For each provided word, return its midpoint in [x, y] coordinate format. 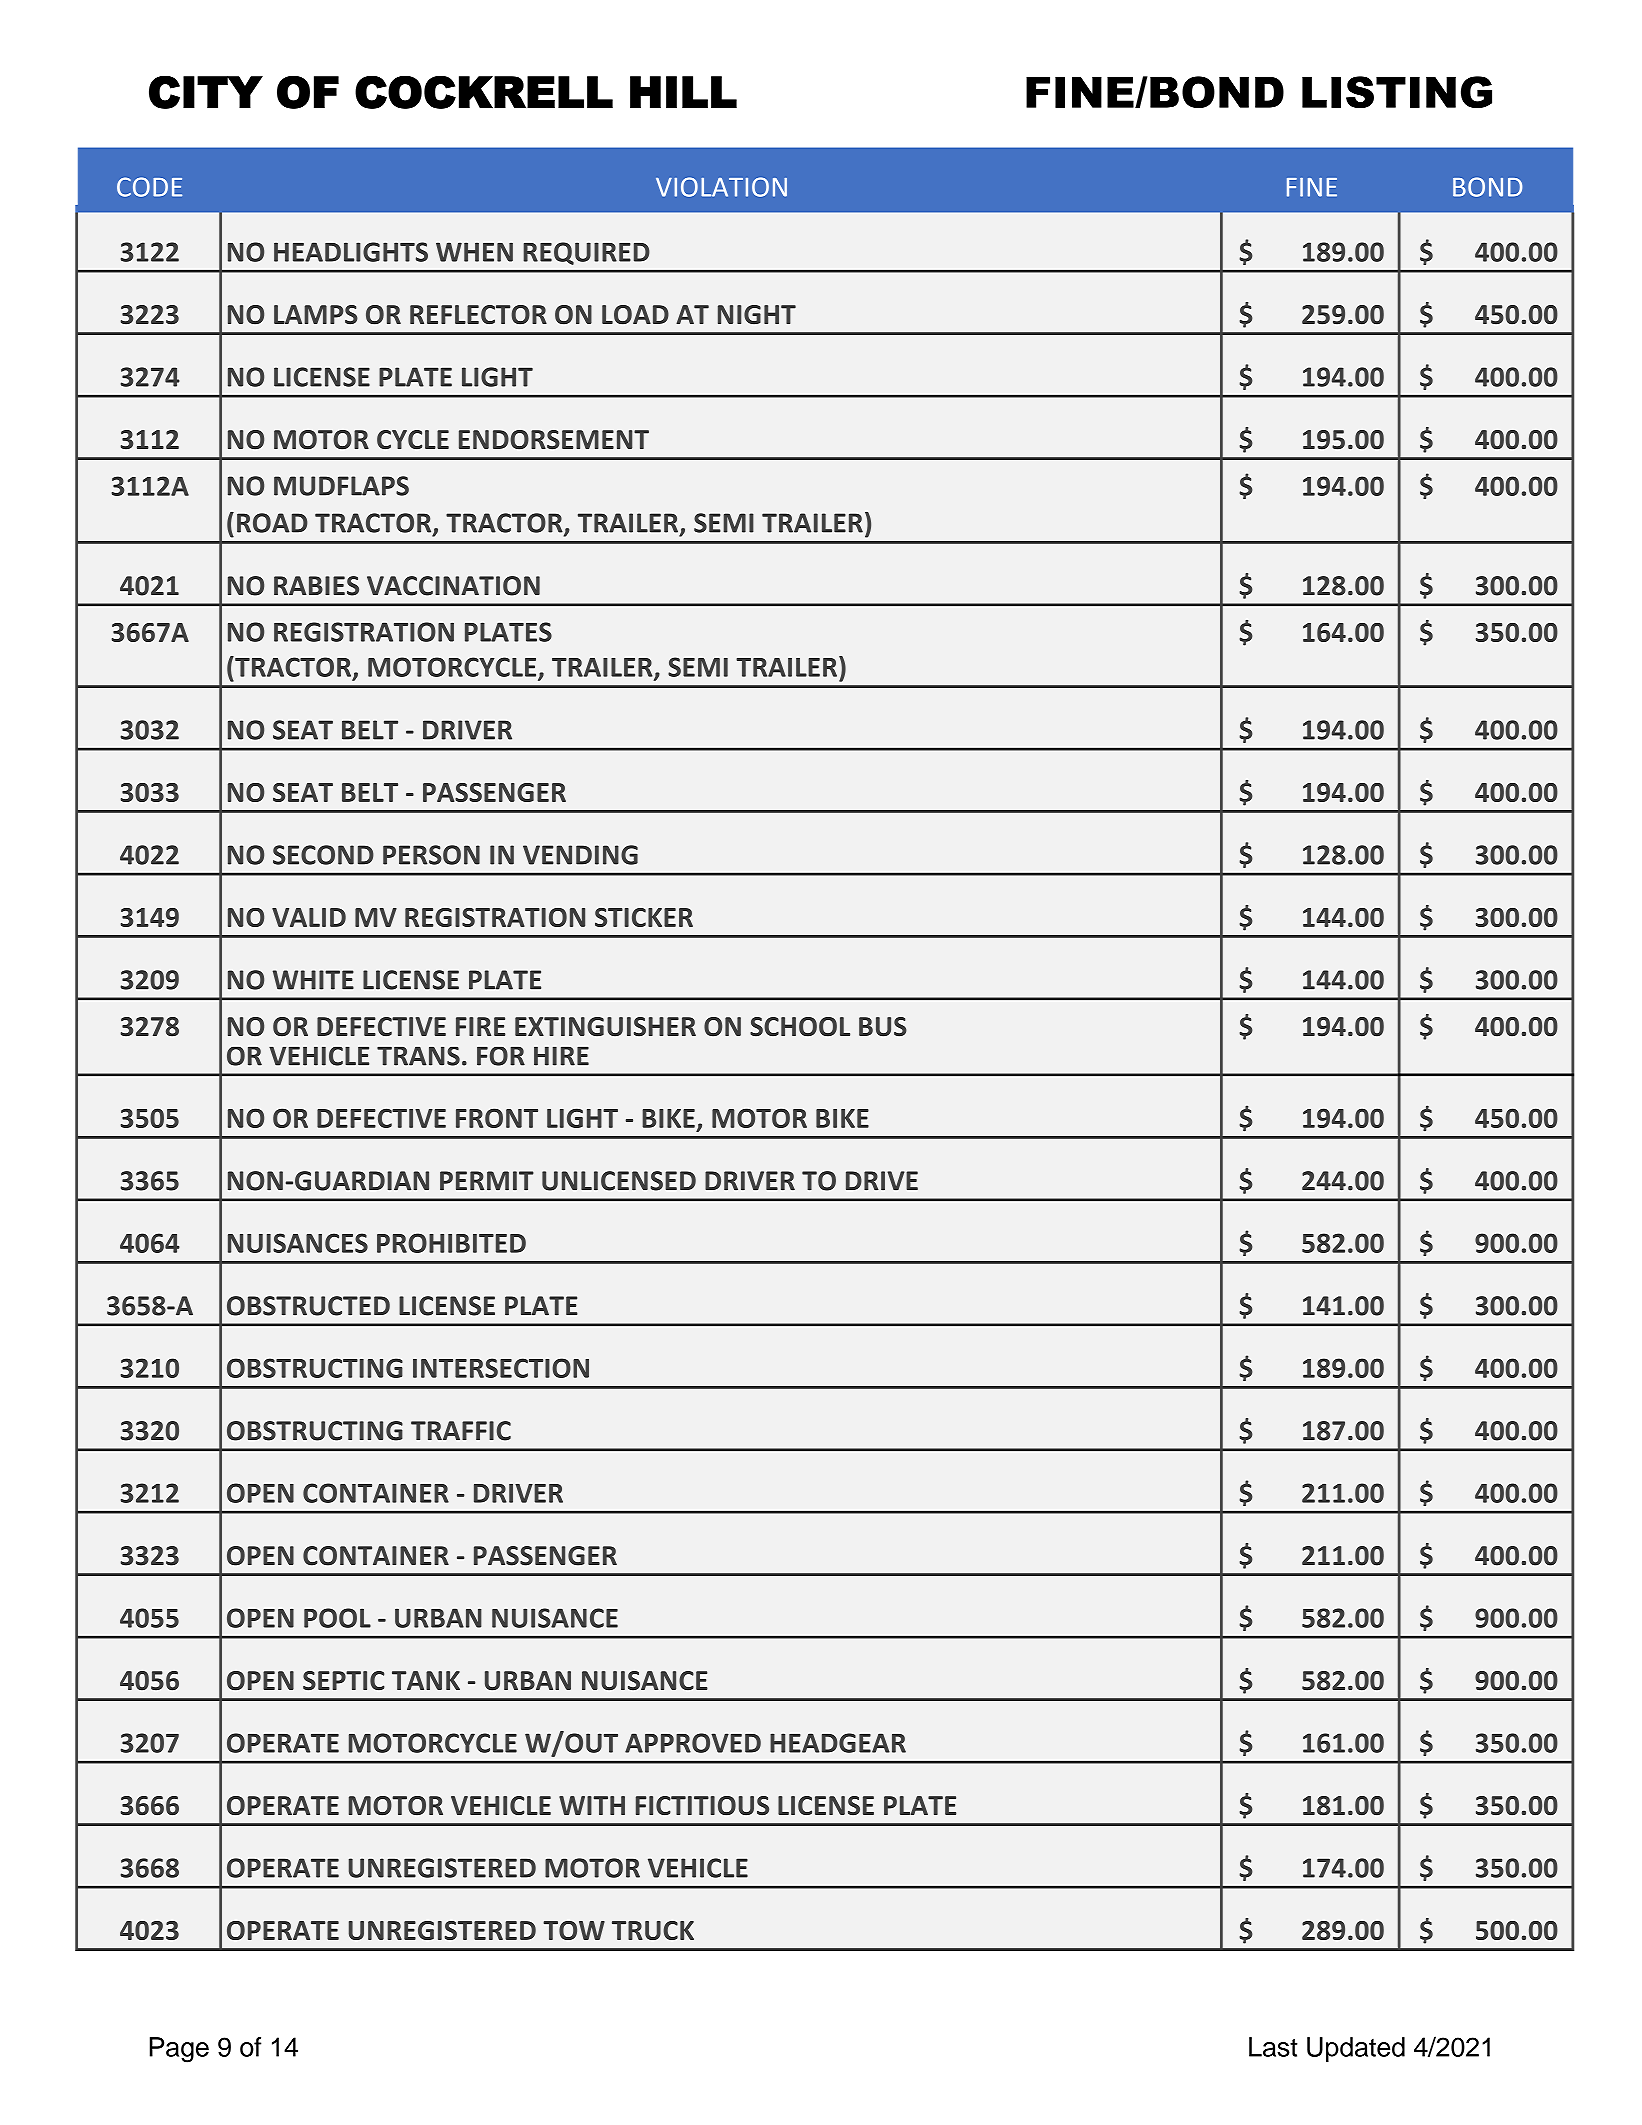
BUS [883, 1027]
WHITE [313, 980]
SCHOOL [800, 1027]
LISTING [1397, 92]
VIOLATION [721, 187]
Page [179, 2050]
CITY [206, 92]
